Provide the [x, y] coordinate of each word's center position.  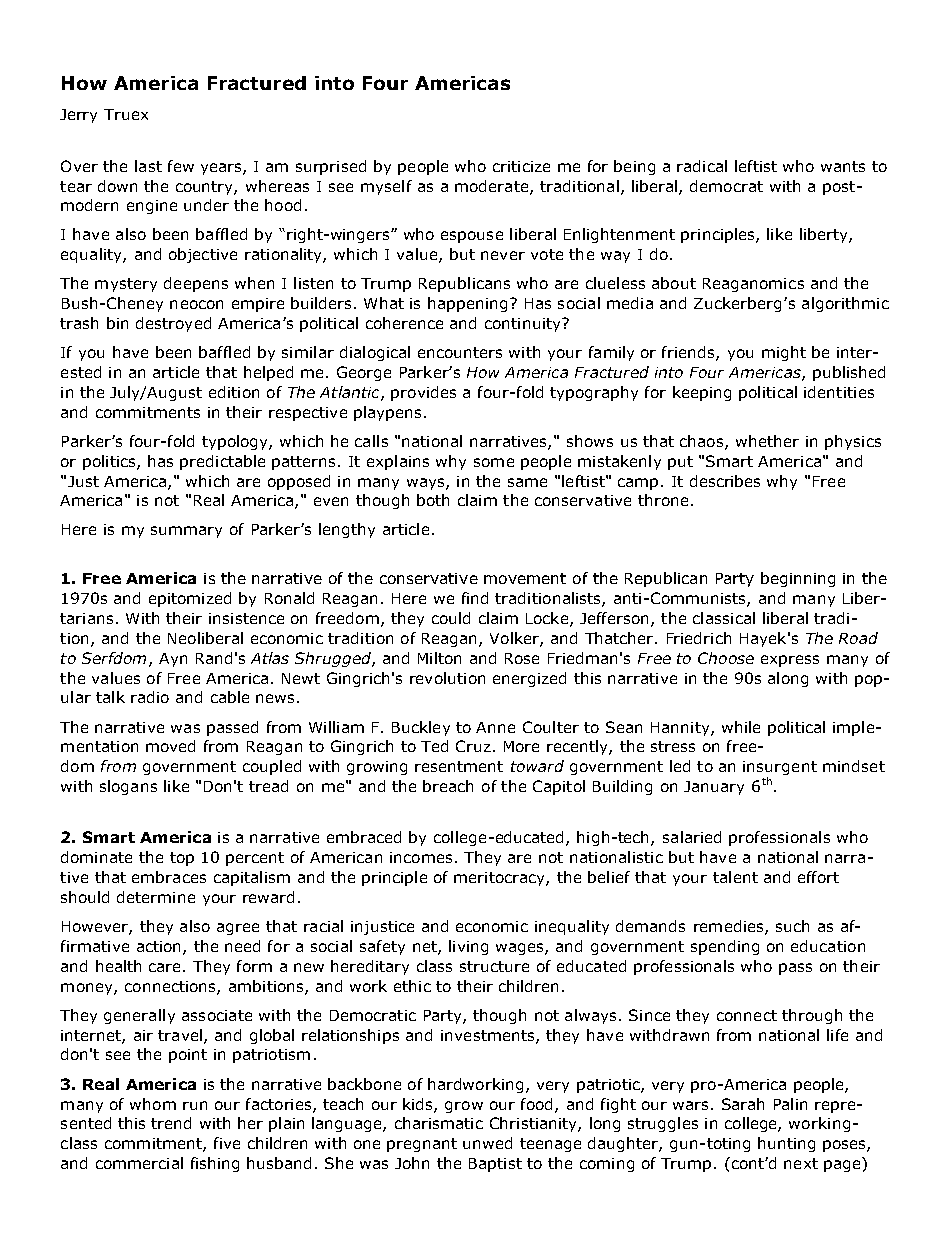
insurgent [780, 769]
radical [702, 166]
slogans [128, 787]
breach [448, 786]
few [181, 166]
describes [725, 481]
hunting [786, 1144]
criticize [521, 166]
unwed [487, 1143]
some [494, 462]
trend [171, 1123]
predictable [222, 462]
